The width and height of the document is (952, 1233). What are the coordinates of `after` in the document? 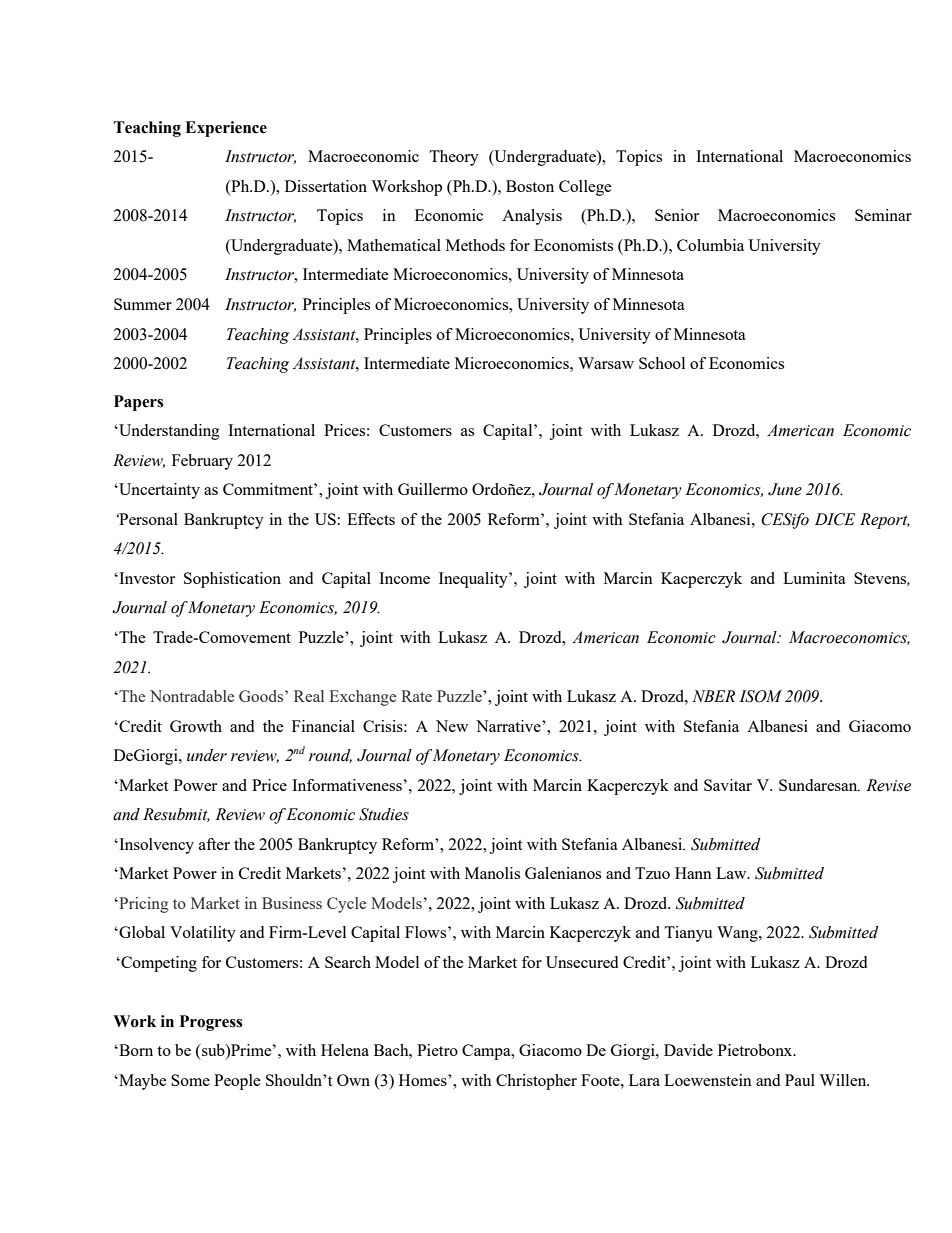 It's located at (214, 844).
